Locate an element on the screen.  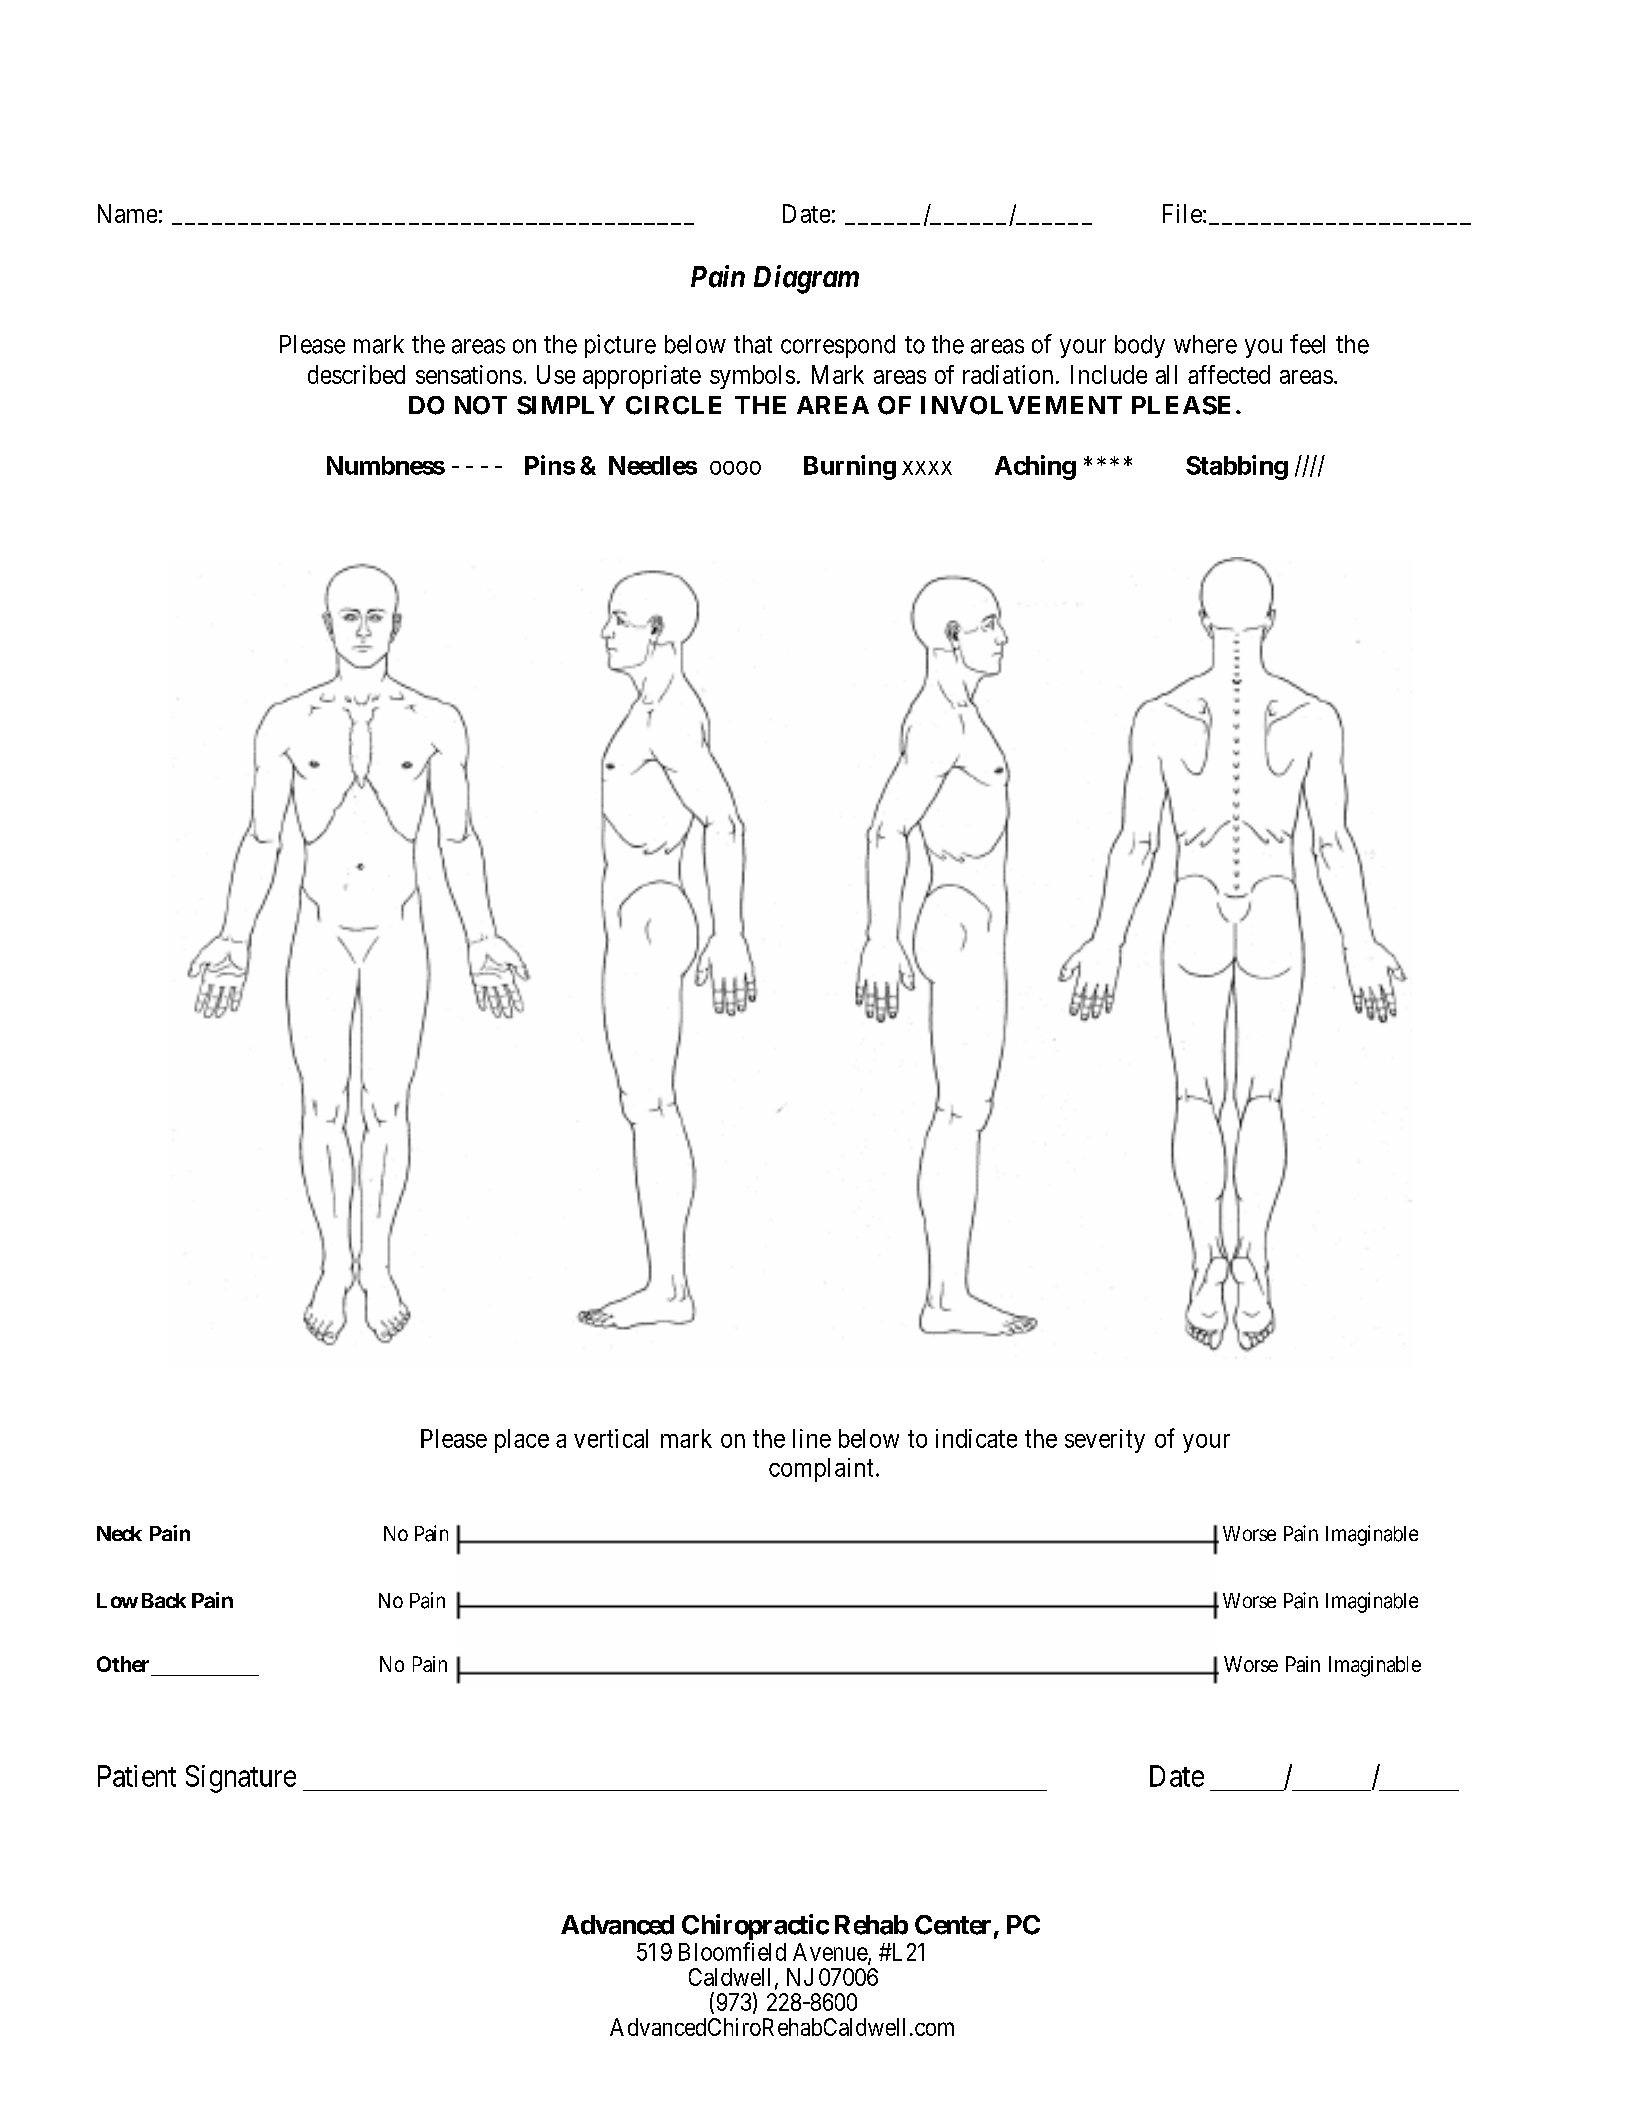
body is located at coordinates (1140, 346).
